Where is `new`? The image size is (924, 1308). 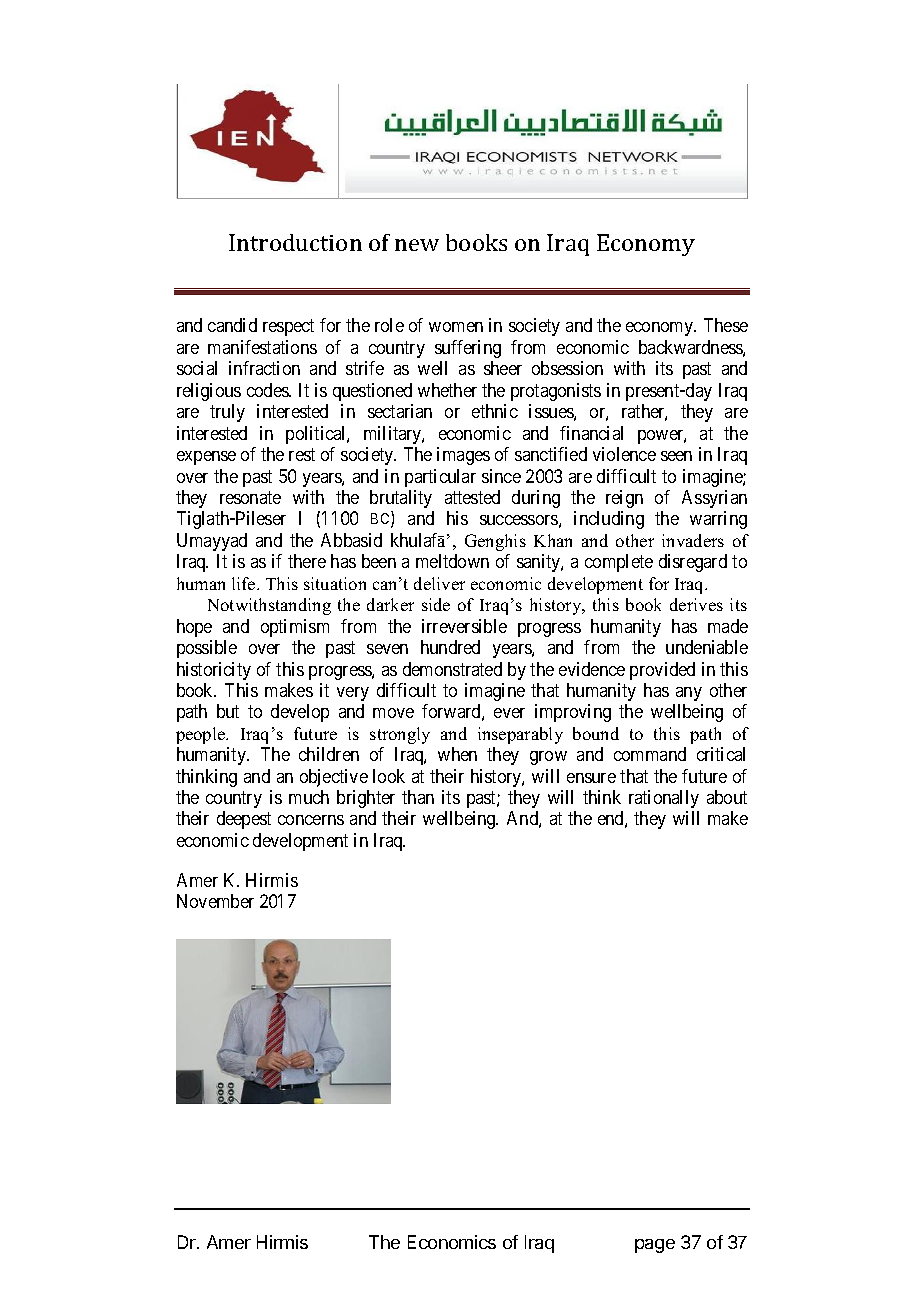 new is located at coordinates (417, 245).
